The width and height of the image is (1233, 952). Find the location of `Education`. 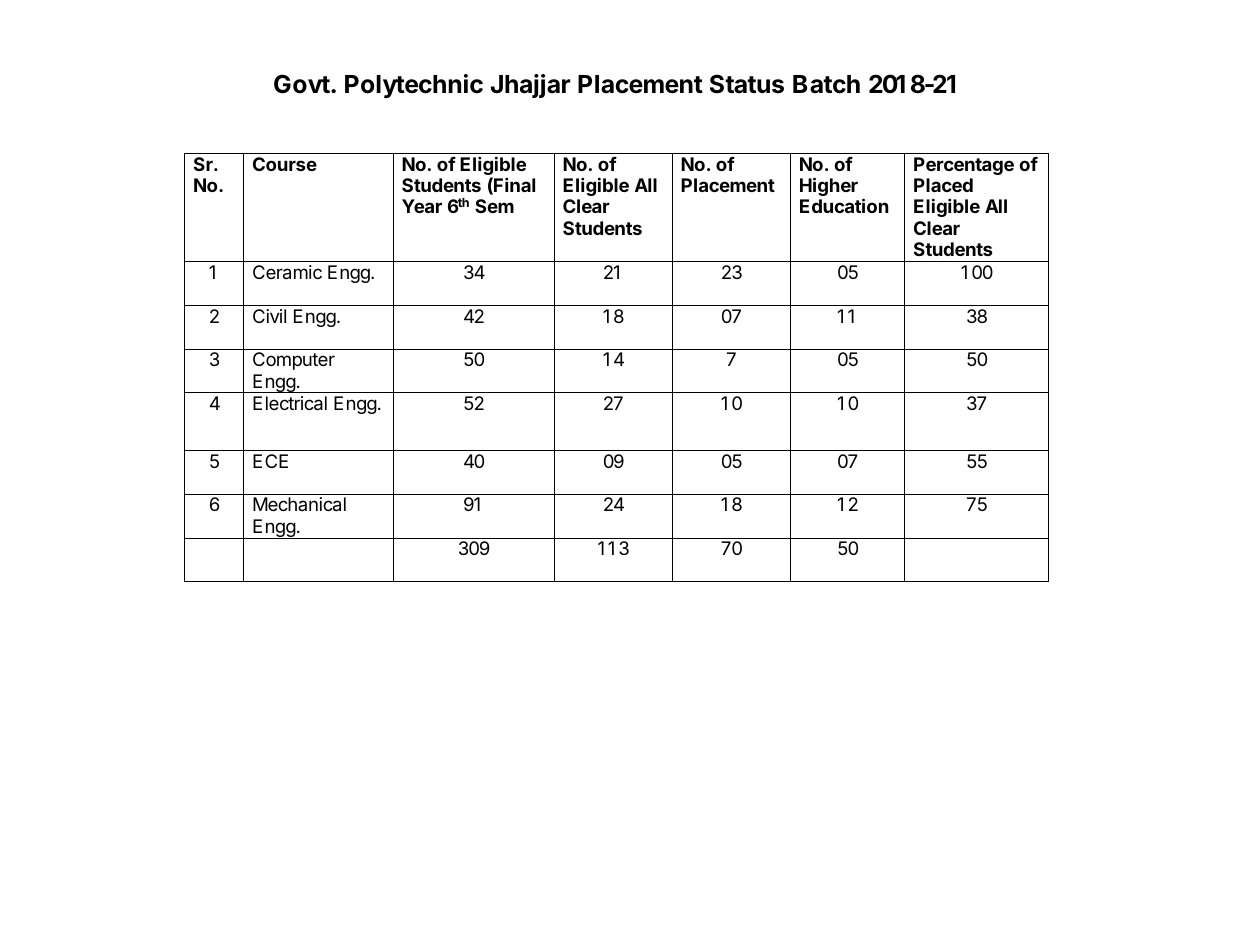

Education is located at coordinates (844, 205).
